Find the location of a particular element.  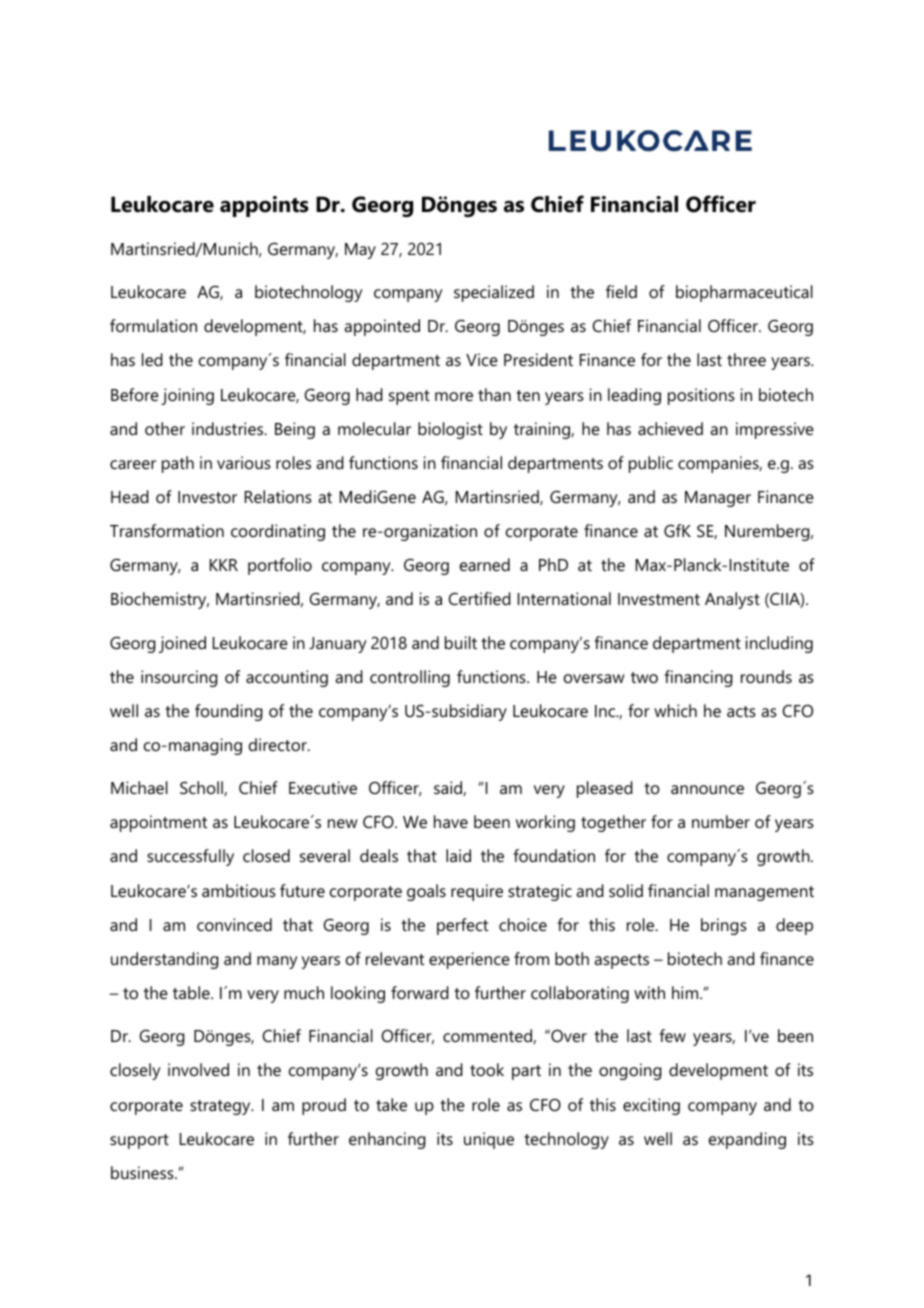

specialized is located at coordinates (494, 293).
